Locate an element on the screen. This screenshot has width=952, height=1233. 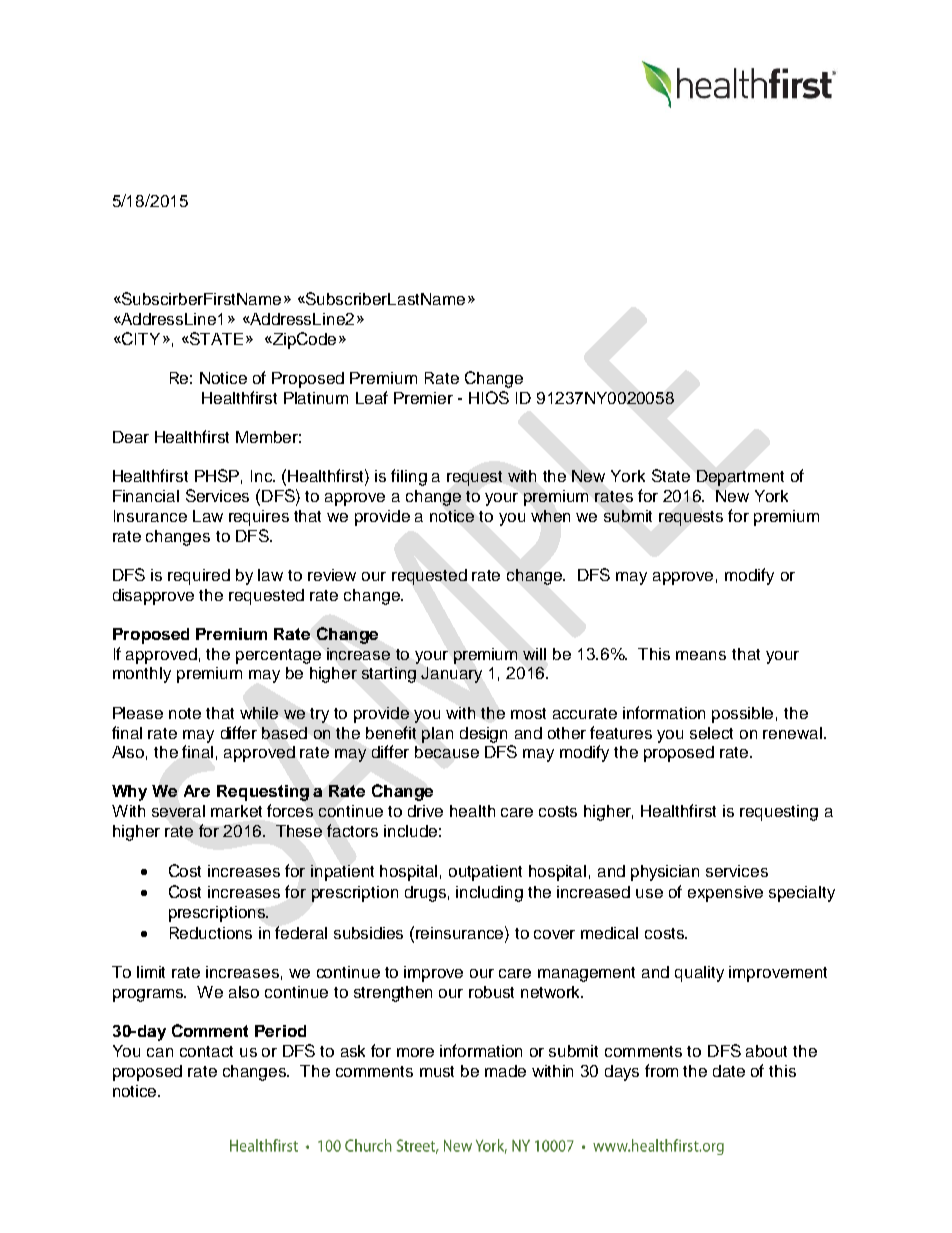
requires is located at coordinates (259, 518).
